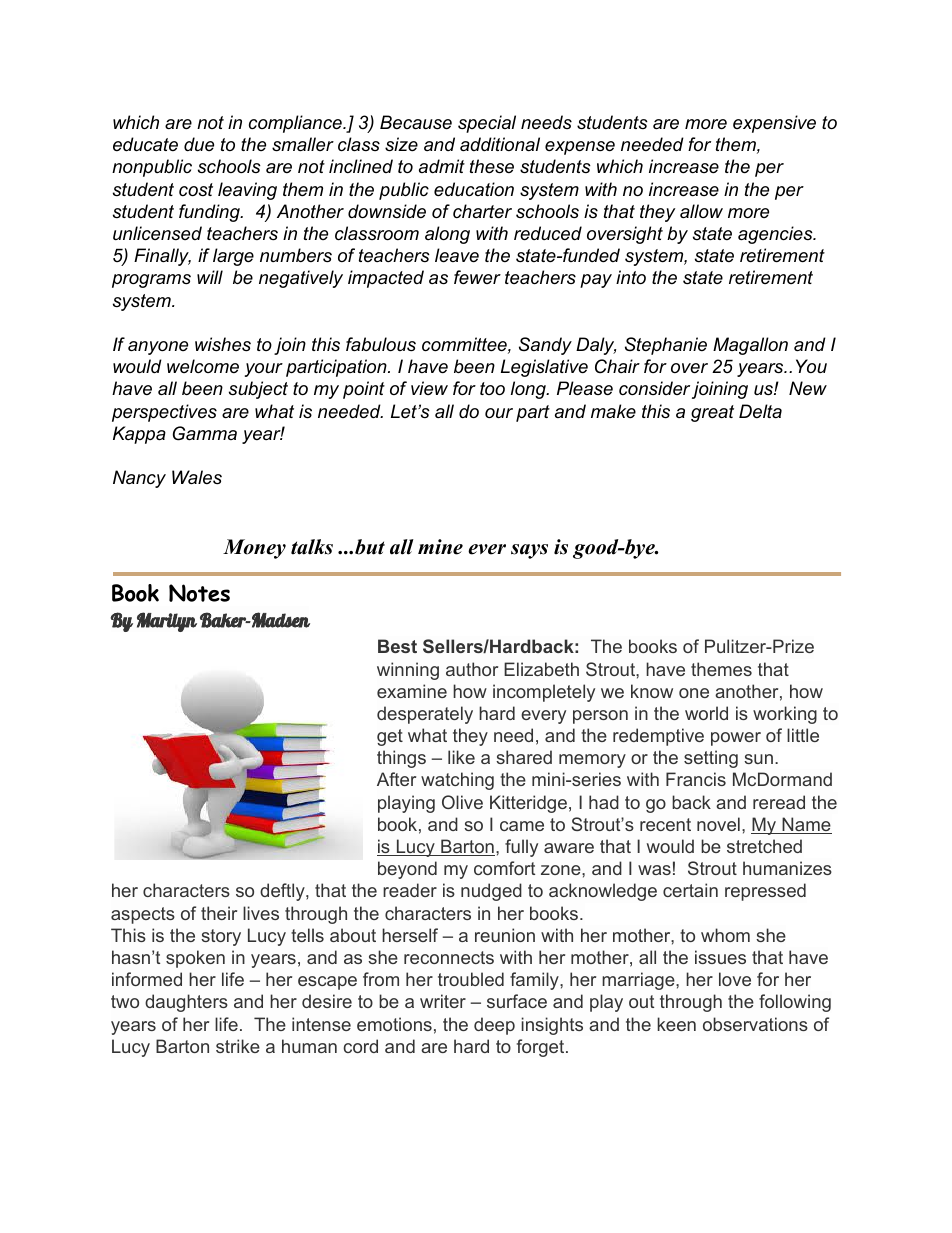 The image size is (952, 1233). What do you see at coordinates (442, 166) in the image?
I see `admit` at bounding box center [442, 166].
